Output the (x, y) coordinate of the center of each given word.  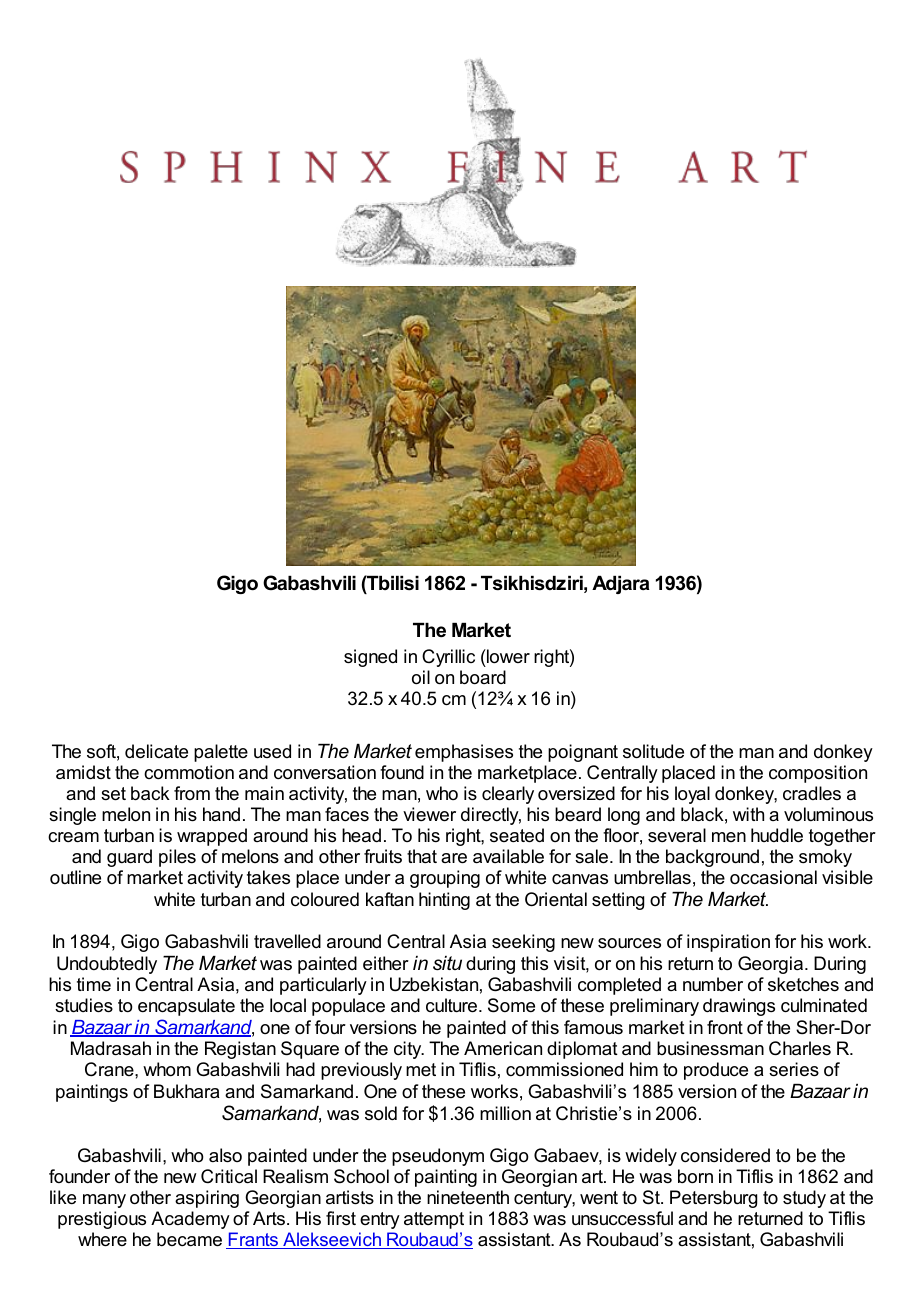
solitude (653, 751)
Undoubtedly (107, 965)
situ (447, 963)
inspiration (728, 943)
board (483, 677)
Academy (190, 1220)
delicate (156, 751)
